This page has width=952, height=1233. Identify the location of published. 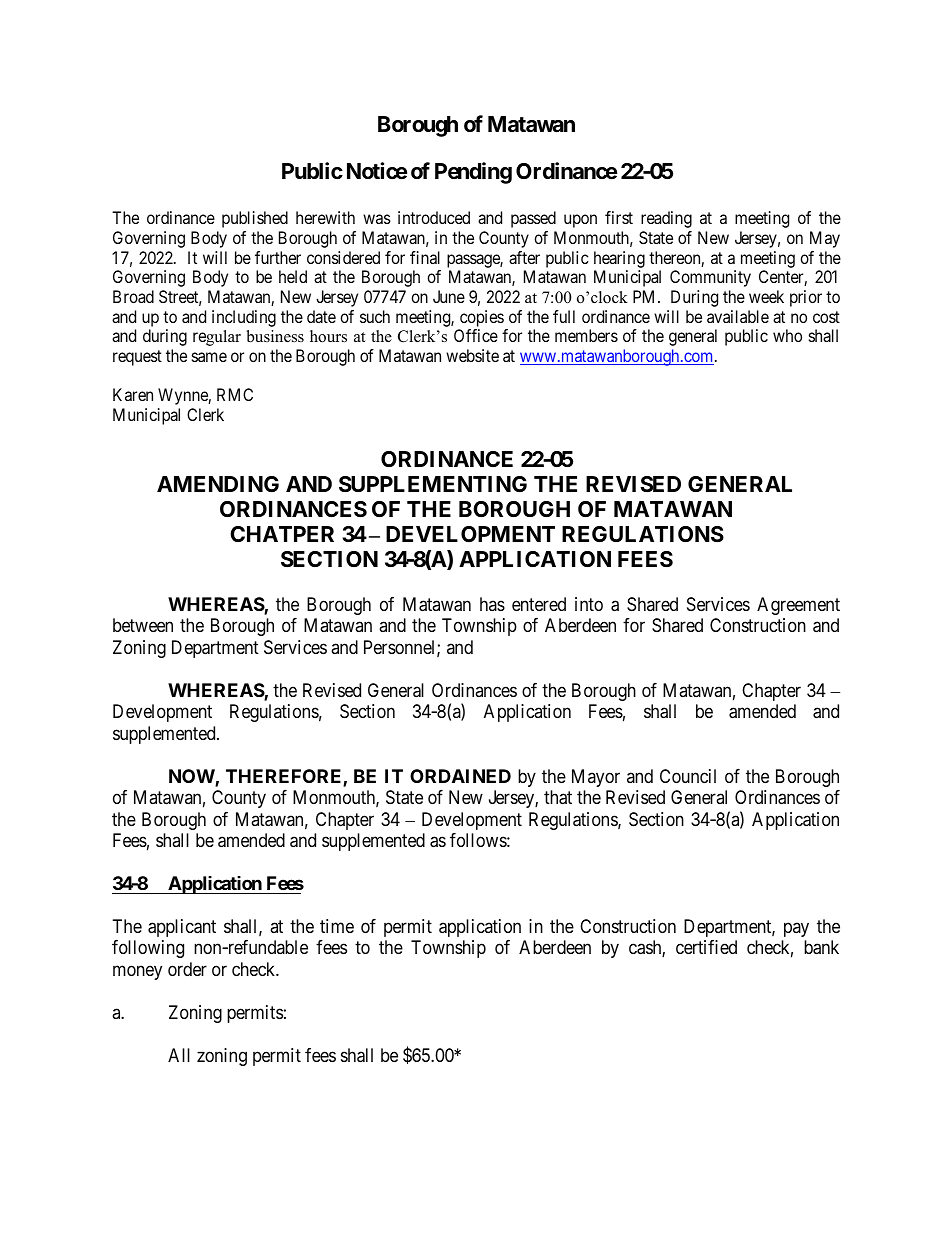
(255, 219).
